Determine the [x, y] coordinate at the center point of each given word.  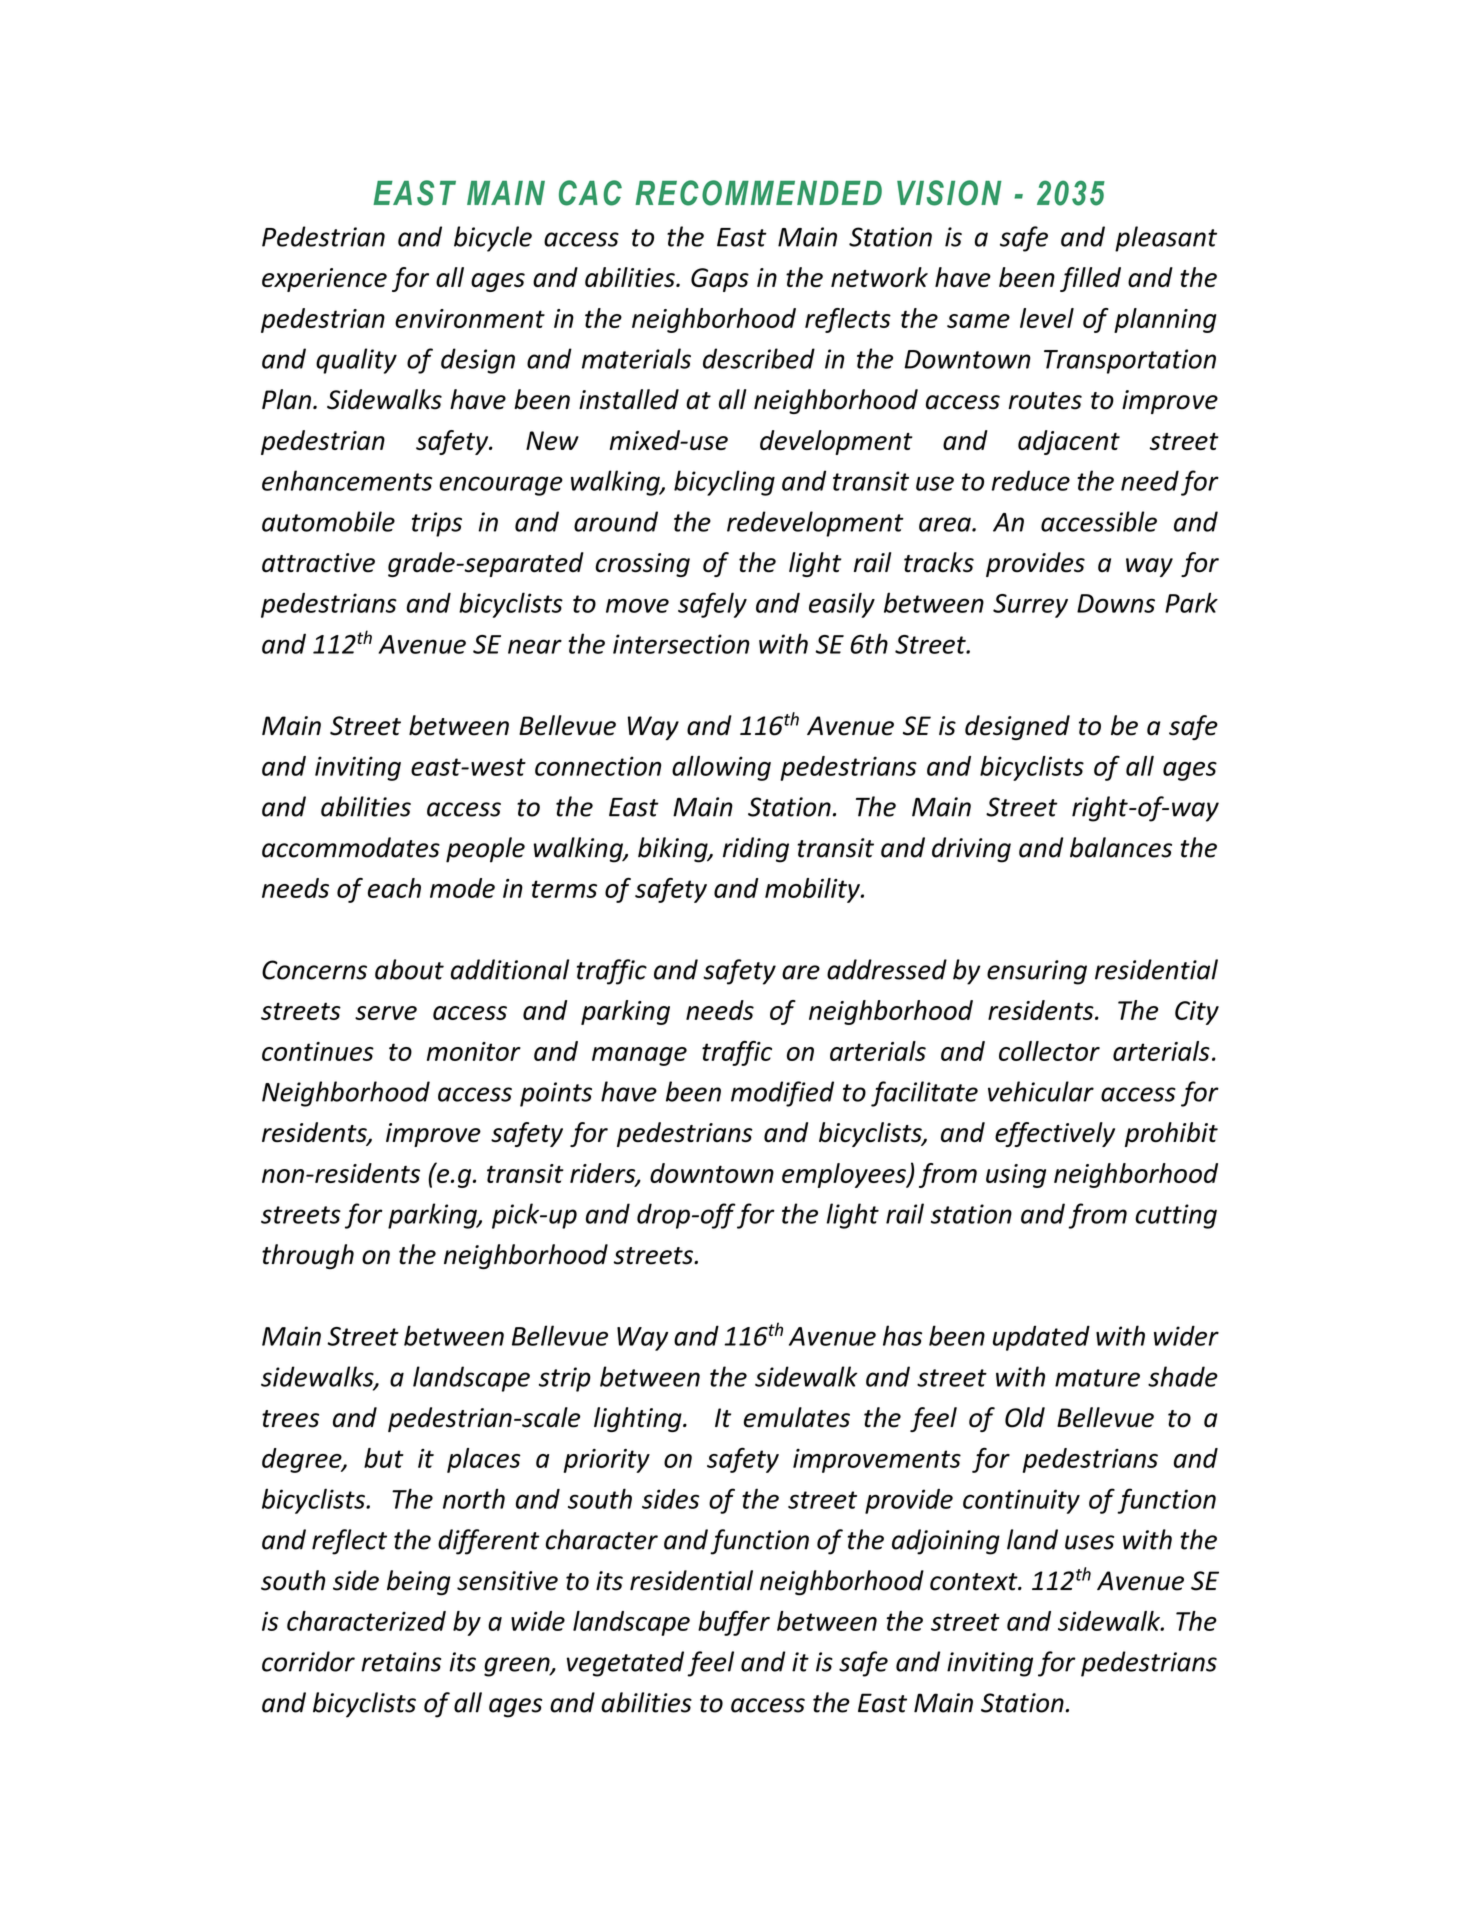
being [419, 1583]
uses [1089, 1542]
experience [324, 280]
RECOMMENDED [758, 193]
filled [1090, 279]
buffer [734, 1623]
